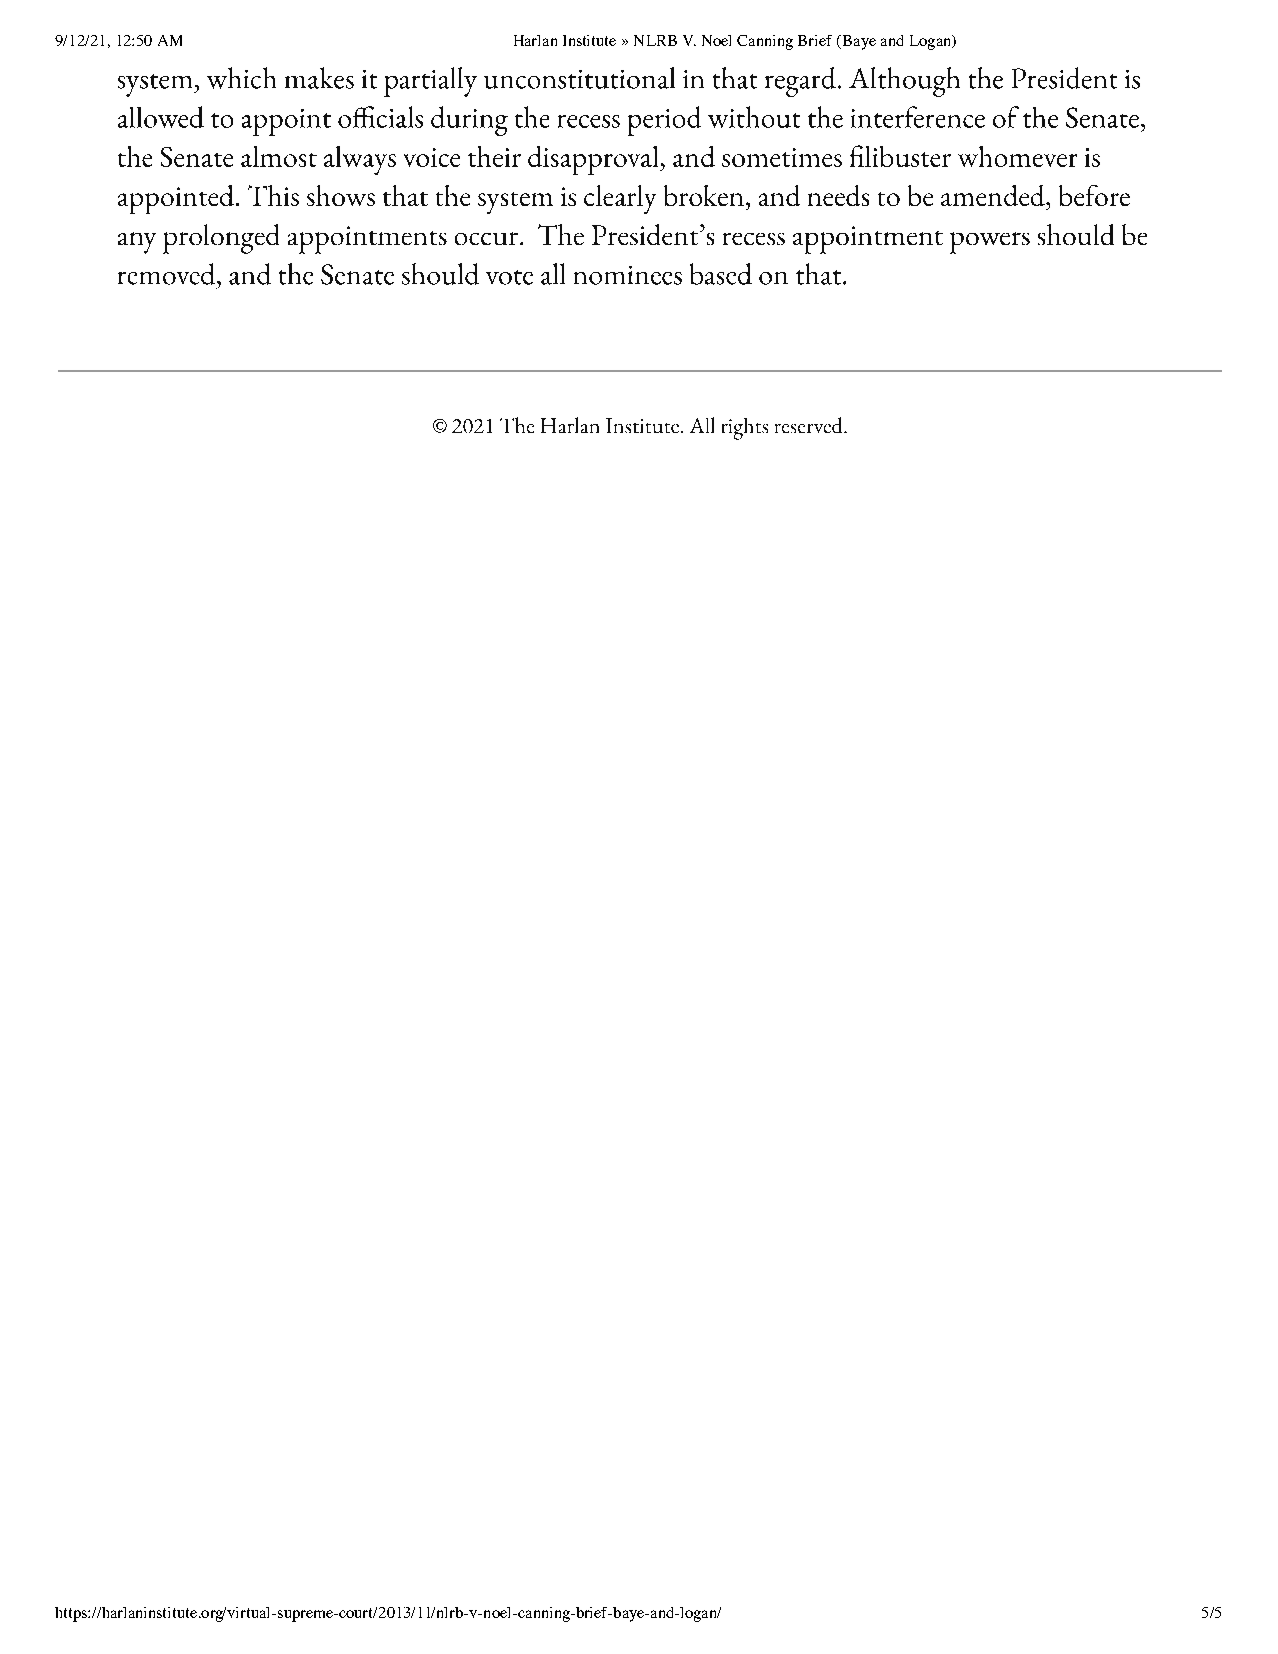 The width and height of the screenshot is (1278, 1654). What do you see at coordinates (990, 243) in the screenshot?
I see `powers` at bounding box center [990, 243].
